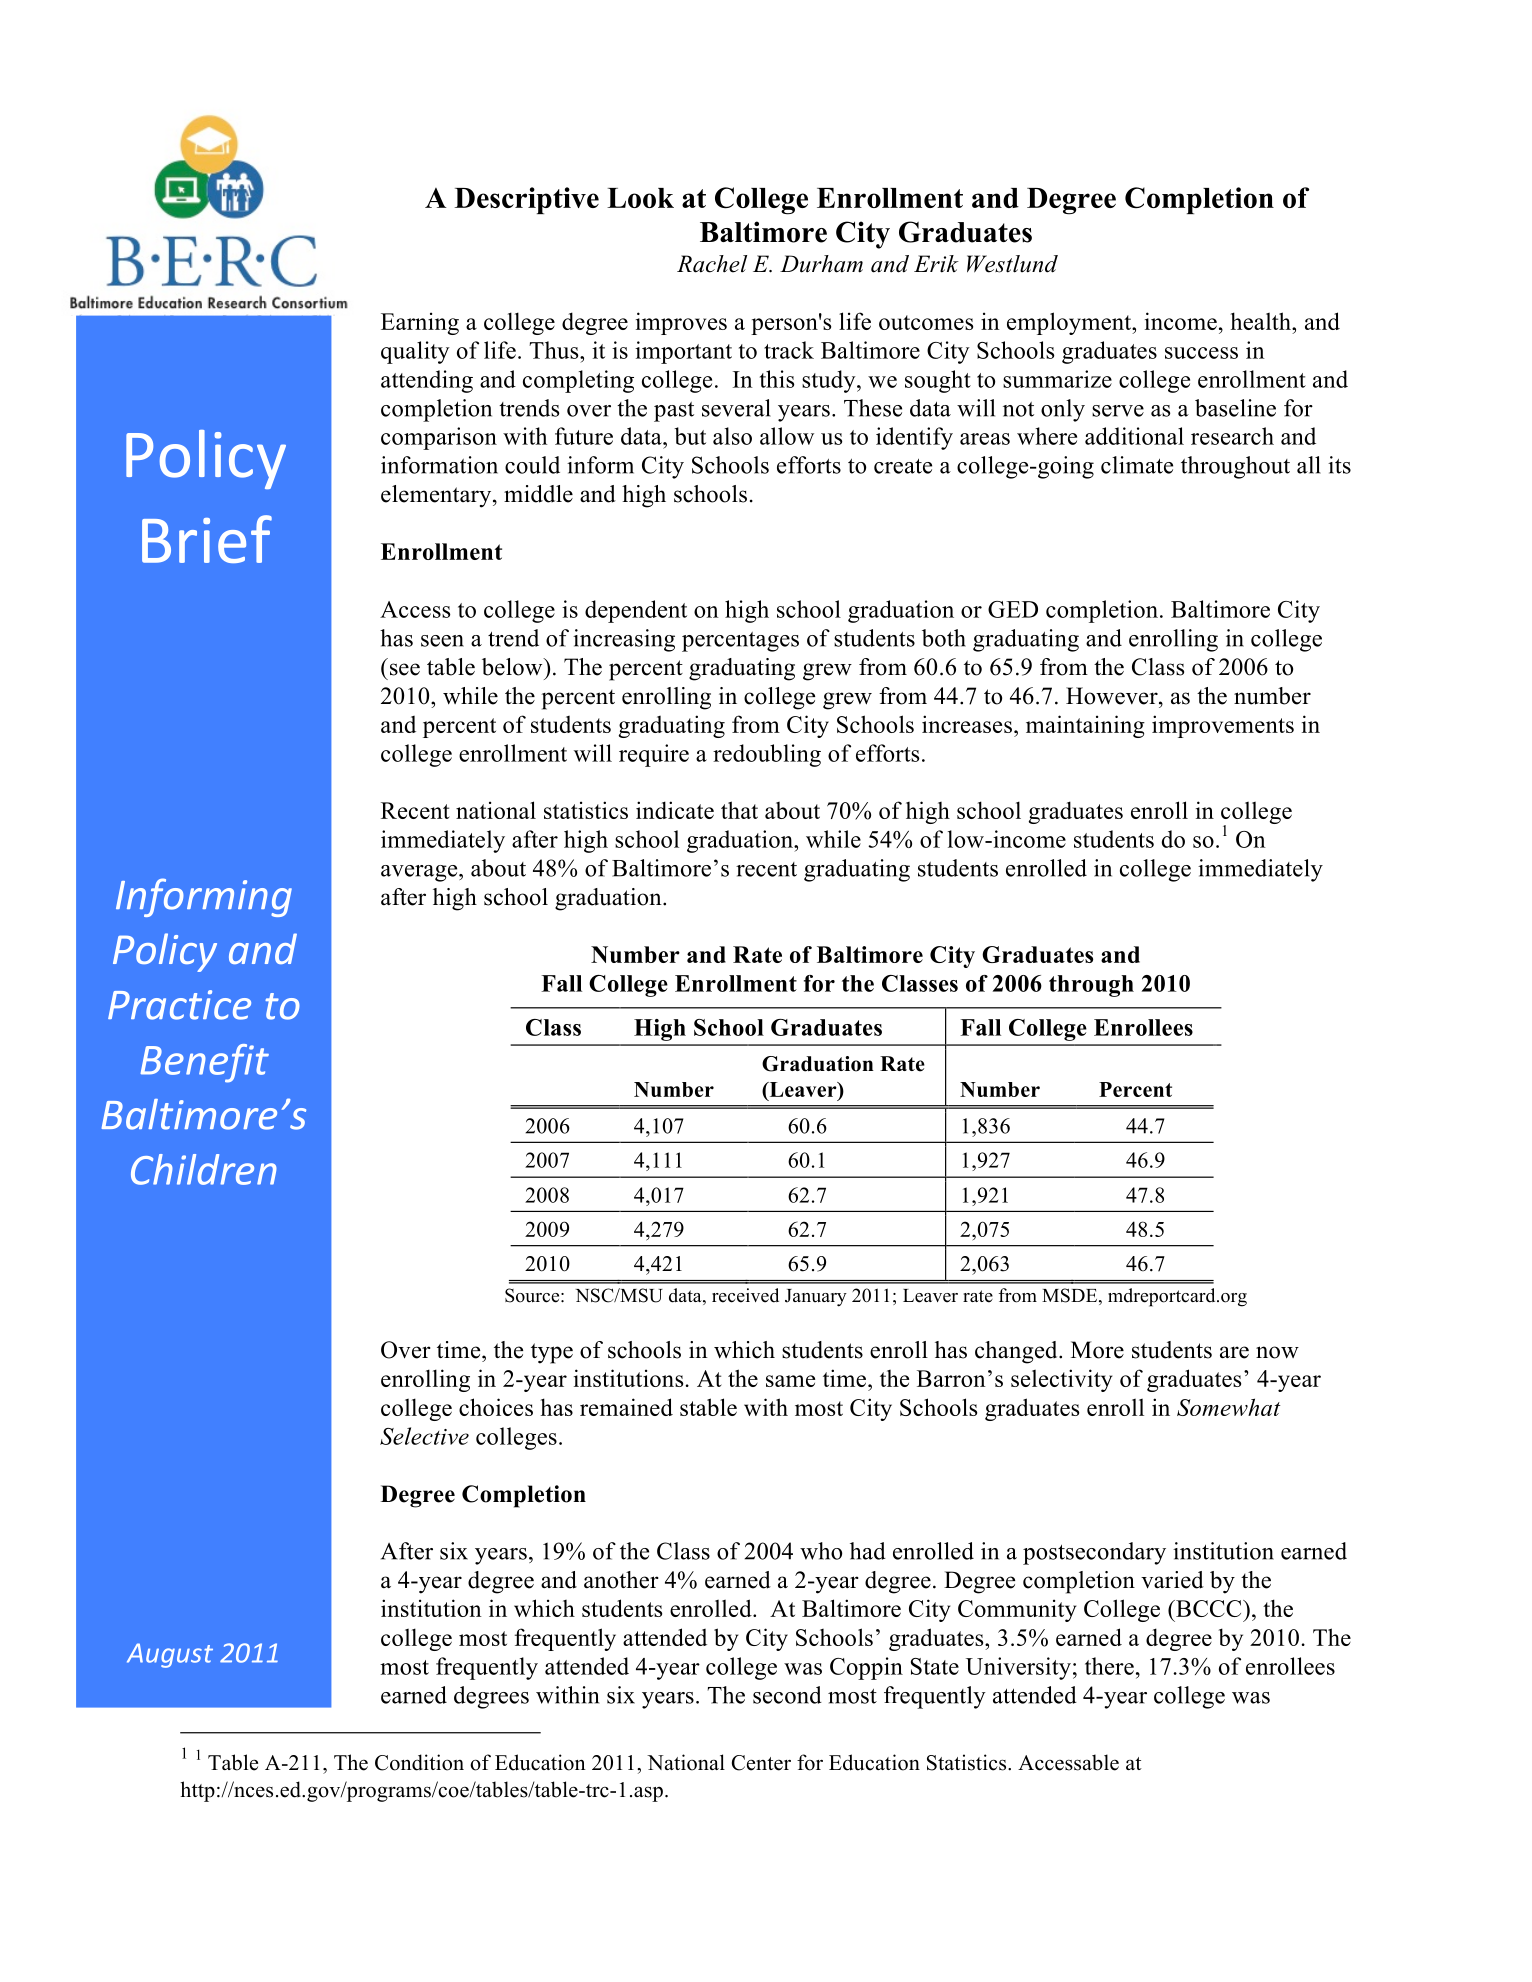 The height and width of the page is (1982, 1532). What do you see at coordinates (1223, 726) in the page?
I see `improvements` at bounding box center [1223, 726].
